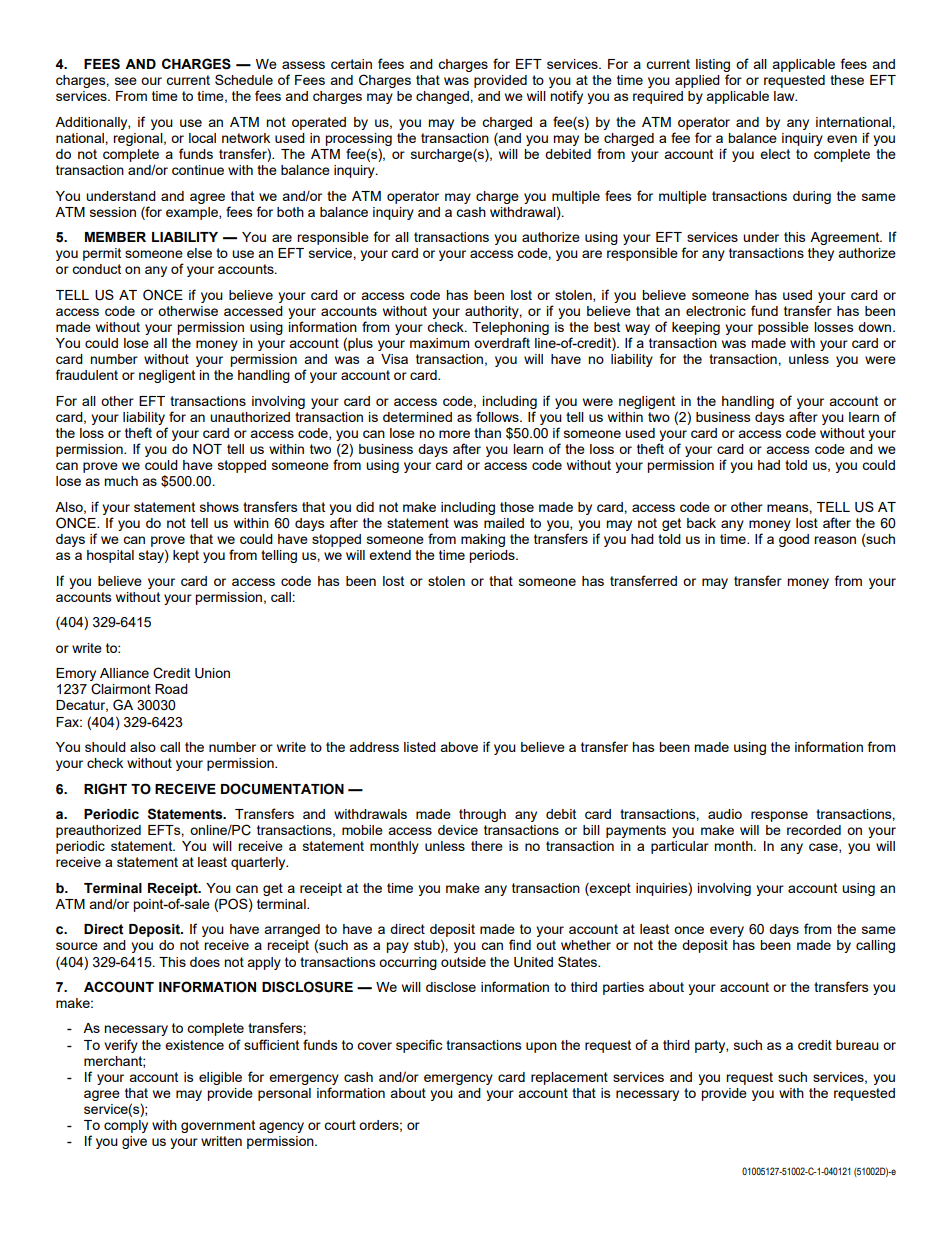 The image size is (952, 1233). What do you see at coordinates (779, 816) in the document?
I see `response` at bounding box center [779, 816].
